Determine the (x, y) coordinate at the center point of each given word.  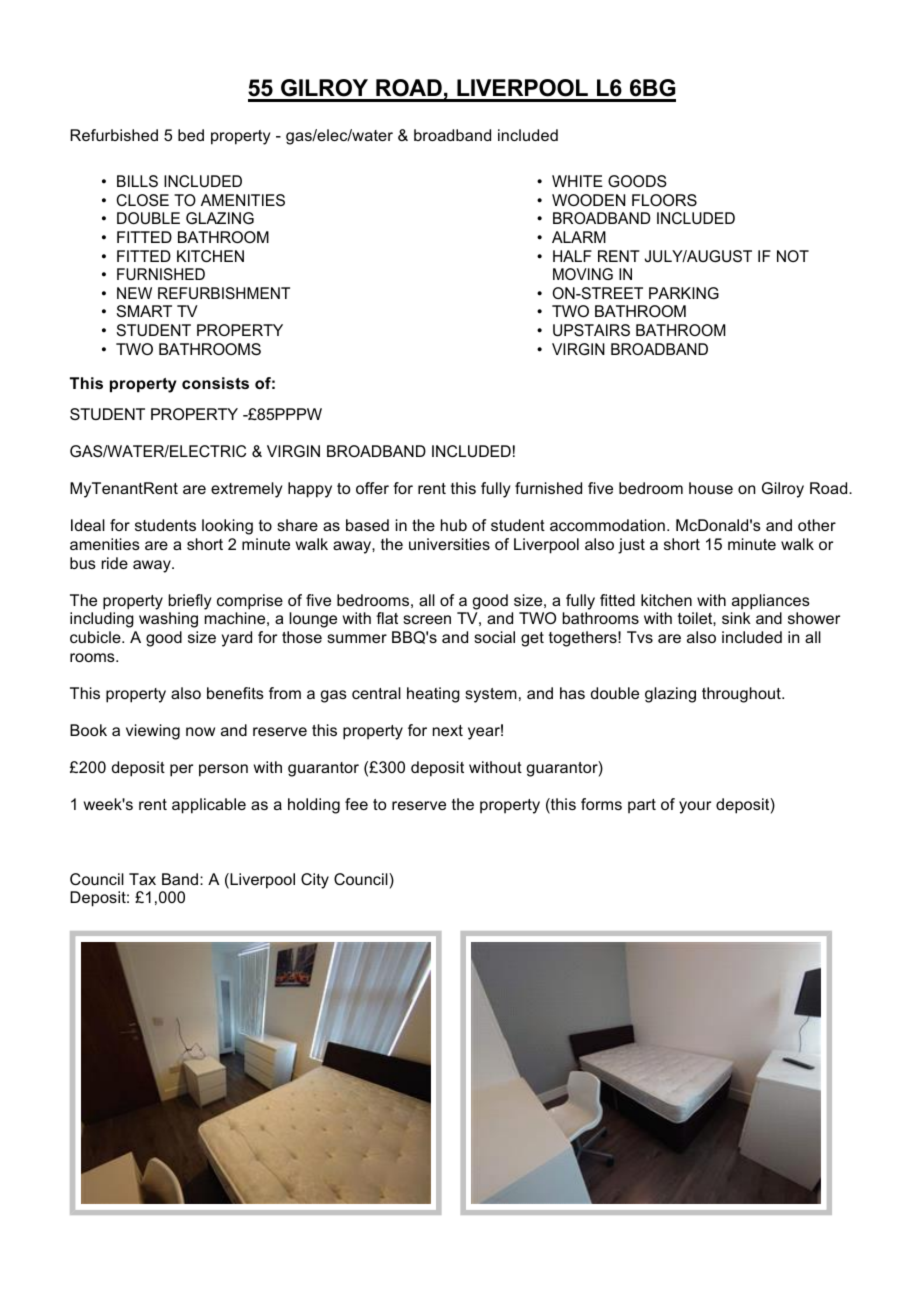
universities (449, 544)
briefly (190, 602)
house (711, 488)
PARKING (684, 293)
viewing (153, 732)
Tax (142, 879)
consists (215, 383)
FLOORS (664, 200)
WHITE (577, 181)
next (448, 730)
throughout (742, 695)
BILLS (137, 181)
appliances (771, 602)
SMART (144, 311)
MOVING (583, 274)
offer (372, 488)
